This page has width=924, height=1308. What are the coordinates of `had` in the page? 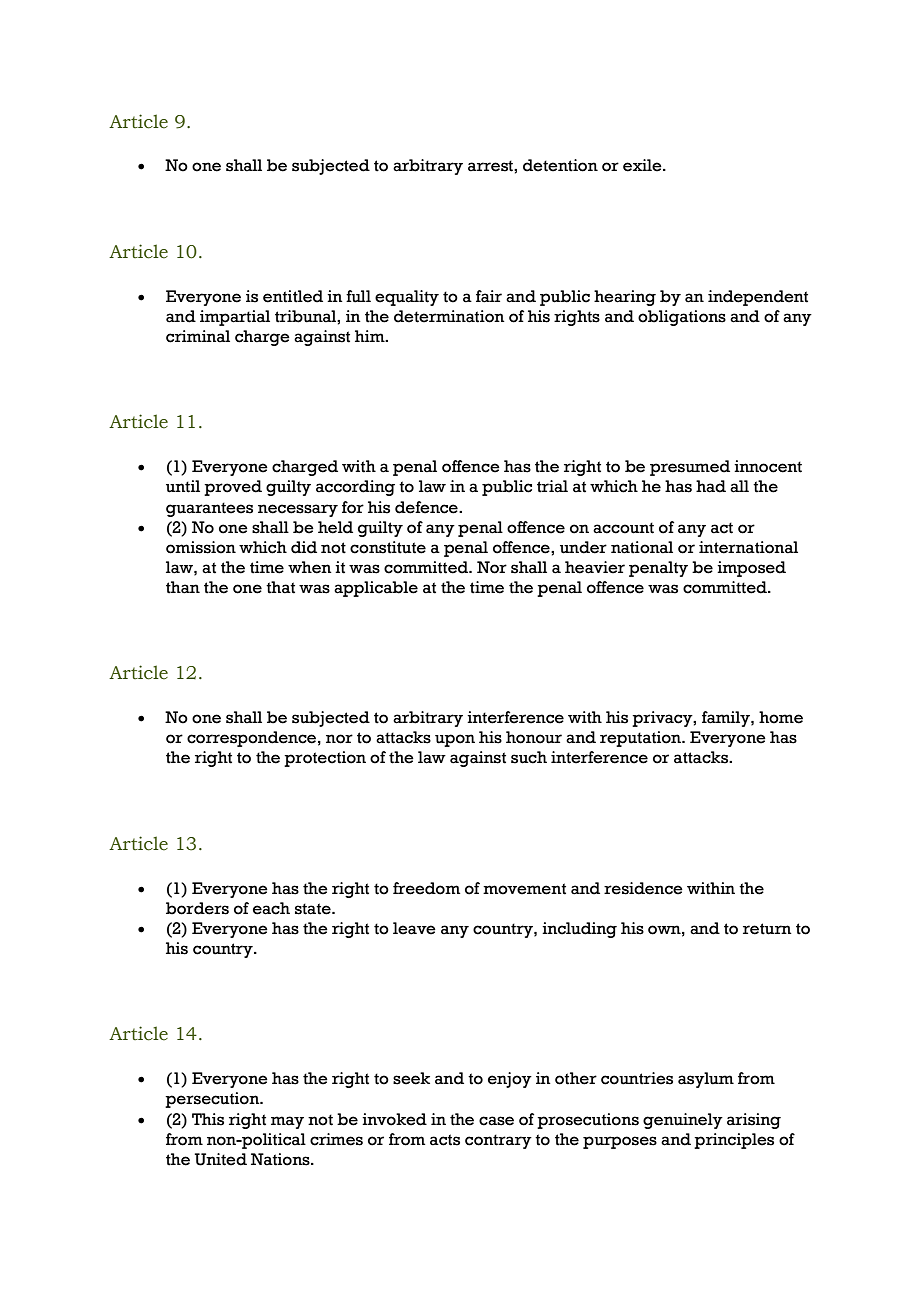 It's located at (711, 486).
